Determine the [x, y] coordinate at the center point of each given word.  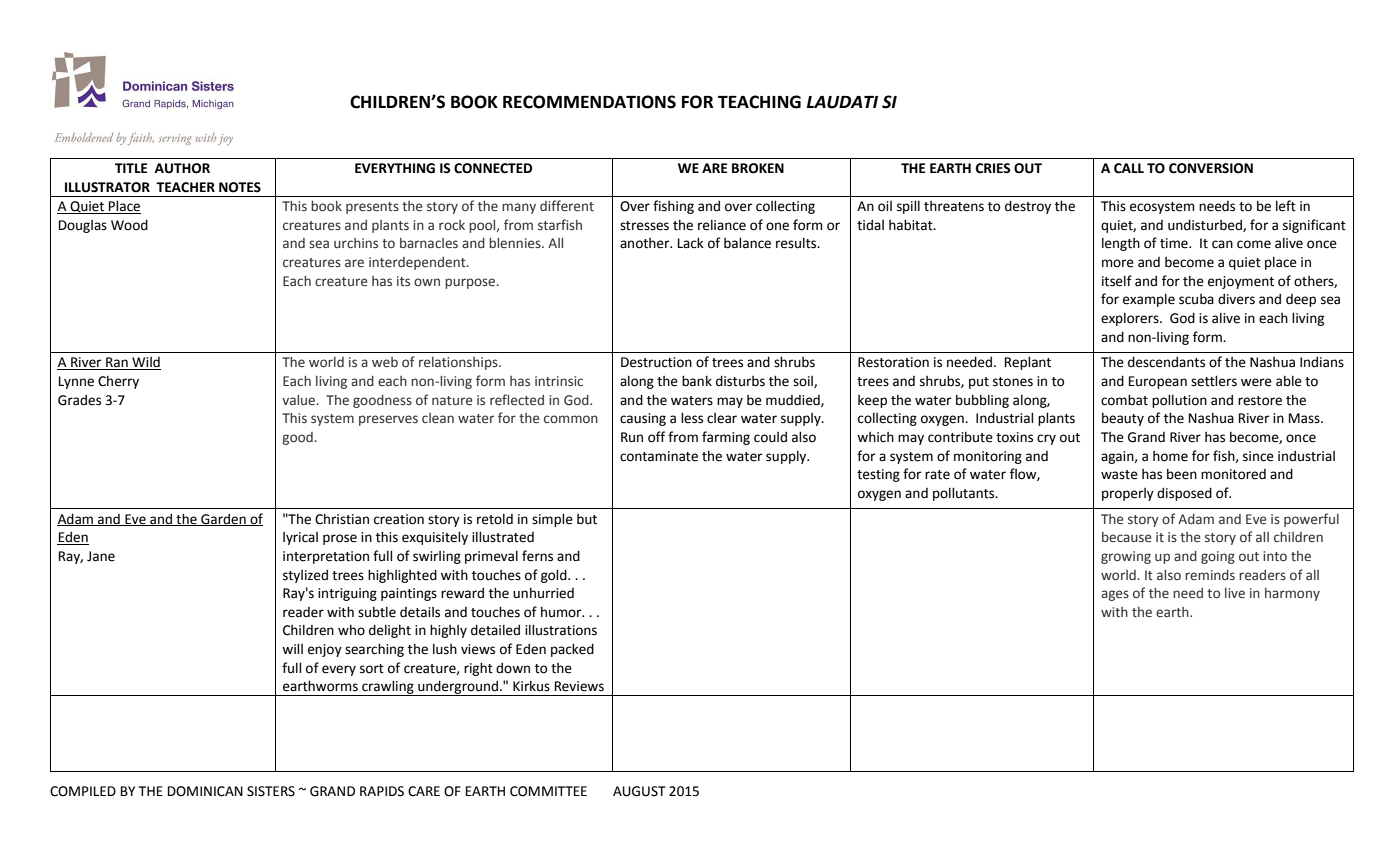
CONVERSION [1211, 168]
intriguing [347, 594]
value [300, 400]
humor [562, 612]
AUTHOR [182, 168]
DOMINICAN [205, 791]
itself [1117, 281]
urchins [356, 243]
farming [726, 438]
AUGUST [639, 791]
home [1170, 456]
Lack [691, 243]
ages [1115, 595]
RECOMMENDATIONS [589, 102]
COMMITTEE [548, 791]
